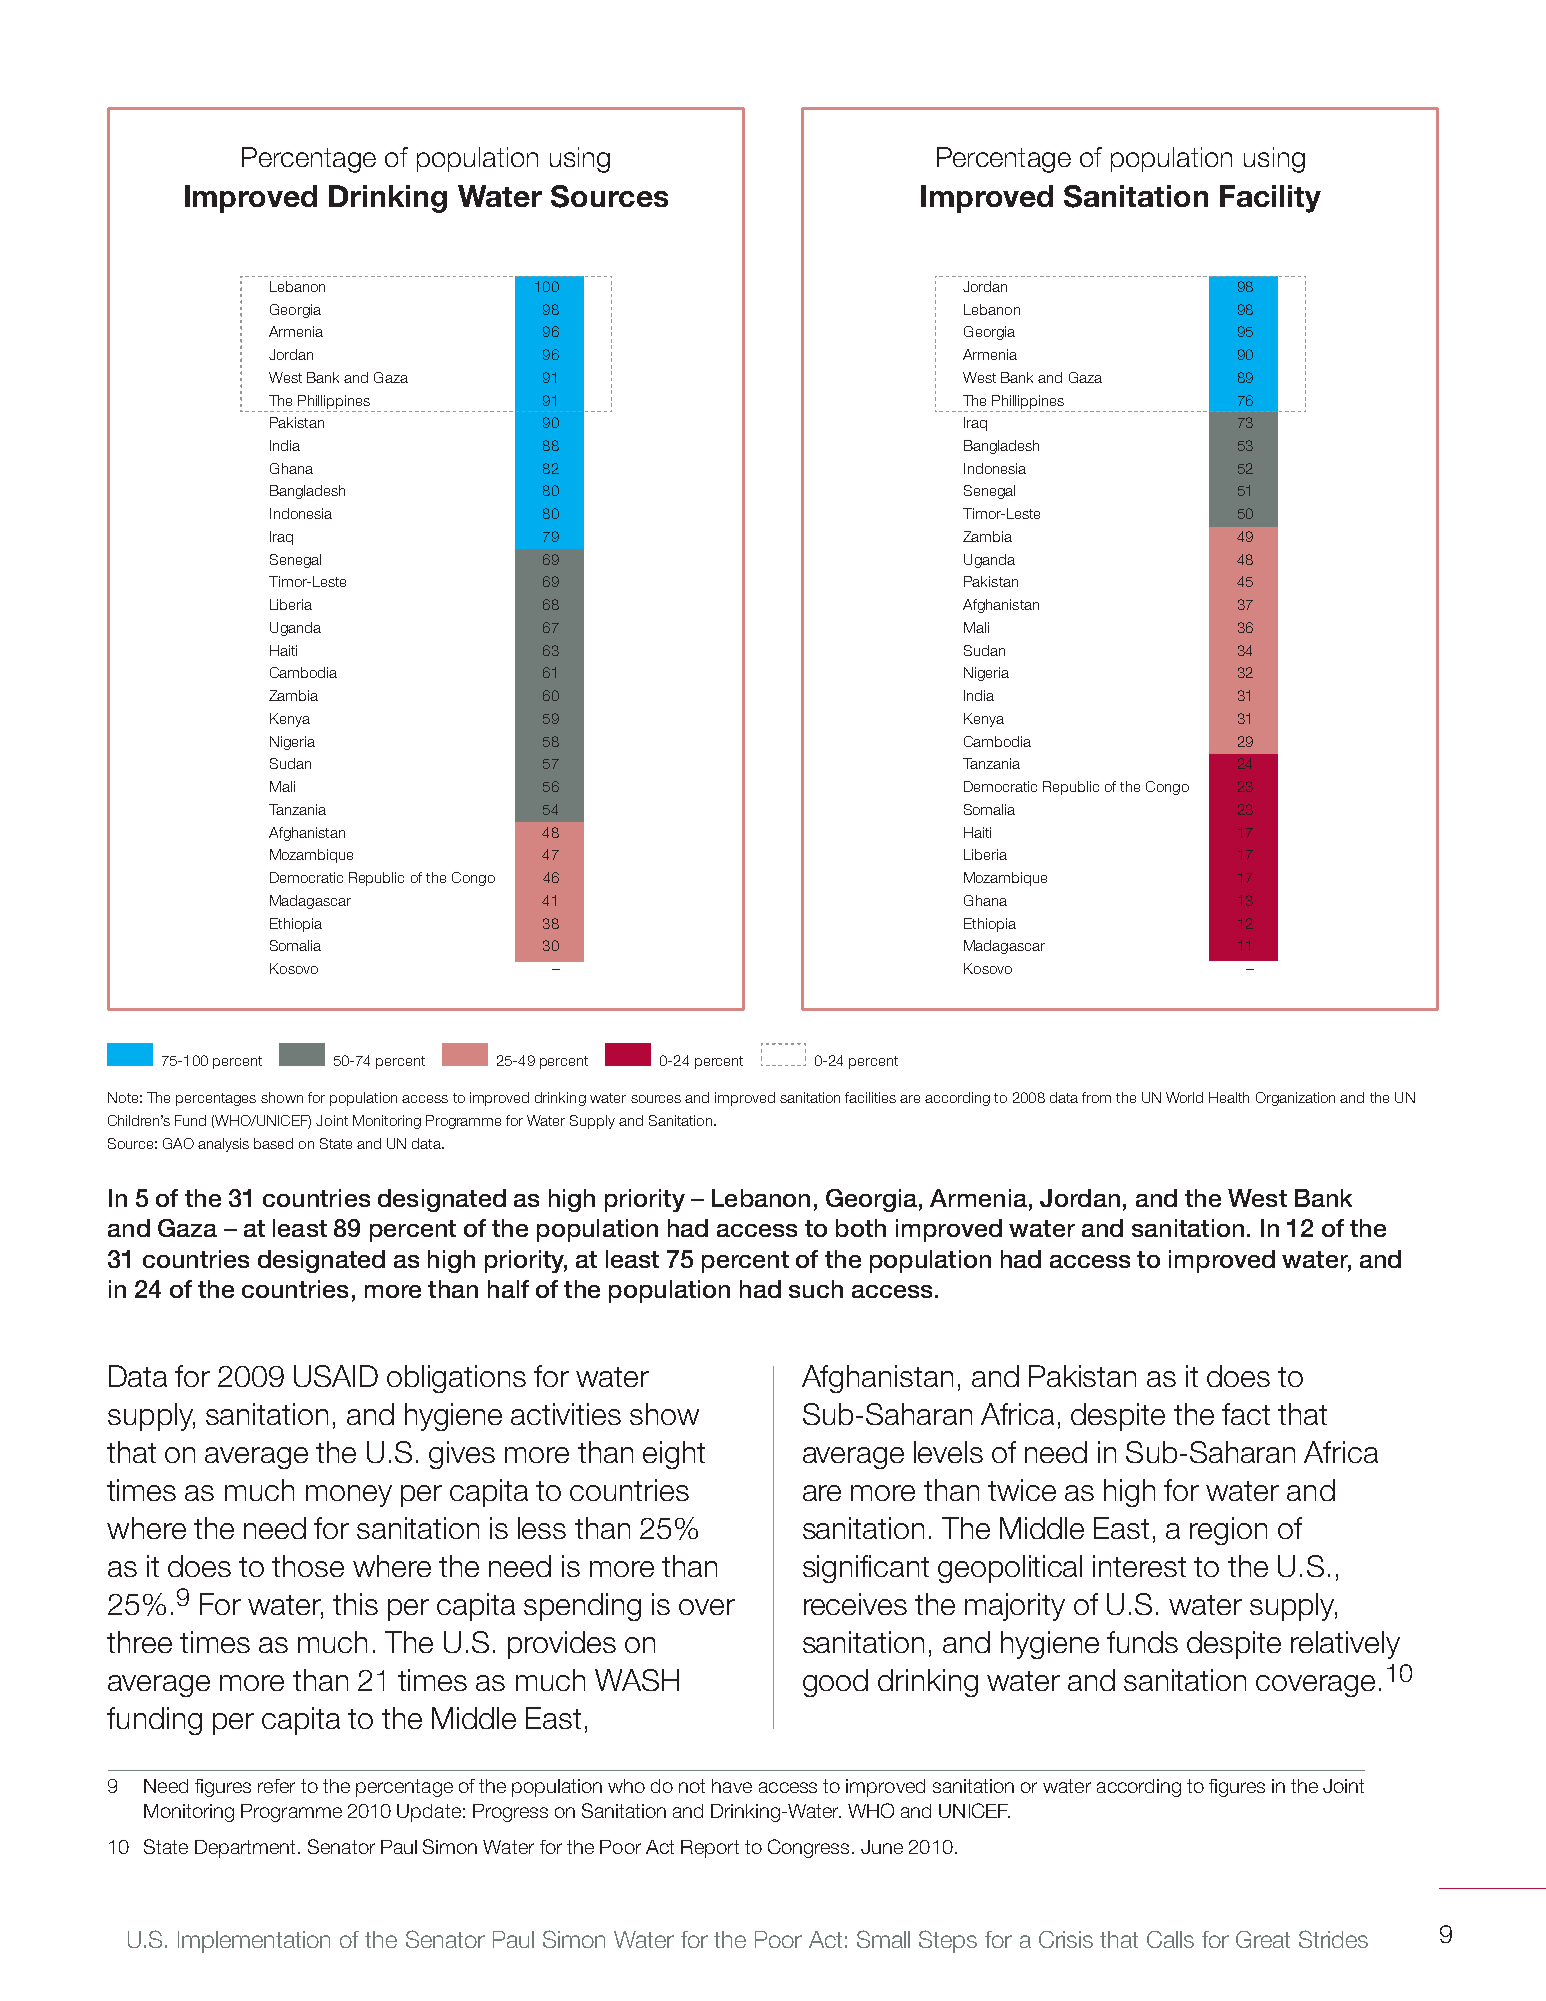 The image size is (1546, 2001). Describe the element at coordinates (1170, 1939) in the screenshot. I see `Calls` at that location.
